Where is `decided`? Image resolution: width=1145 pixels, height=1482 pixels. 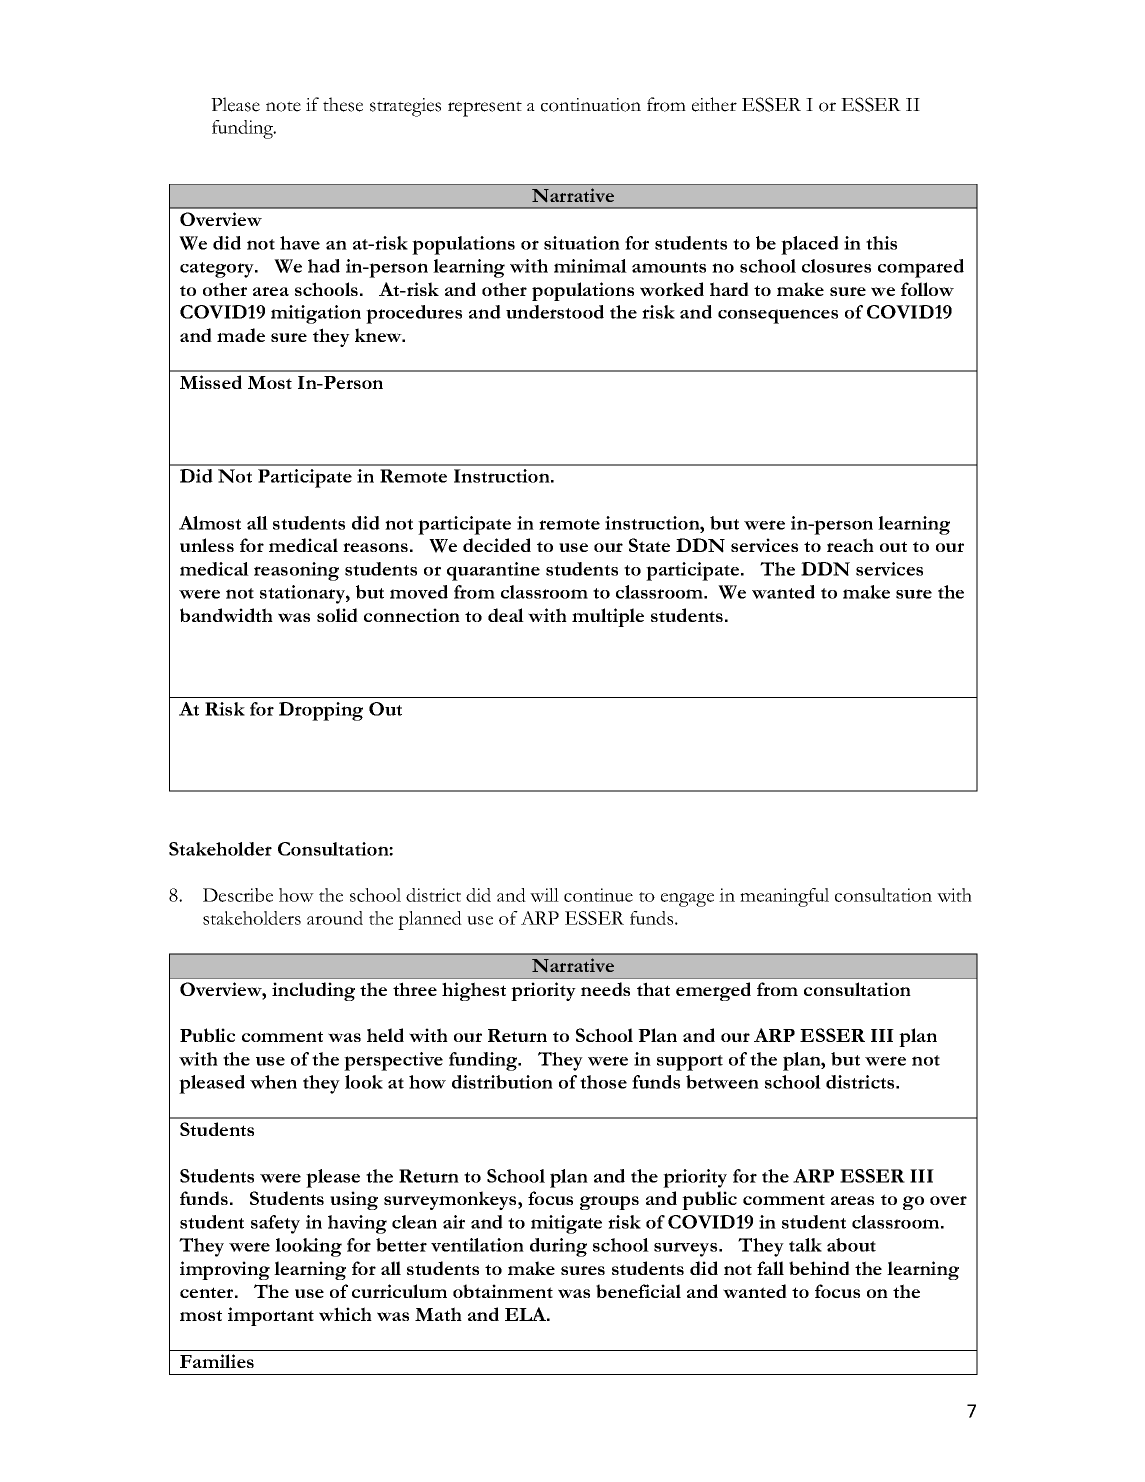
decided is located at coordinates (497, 545).
